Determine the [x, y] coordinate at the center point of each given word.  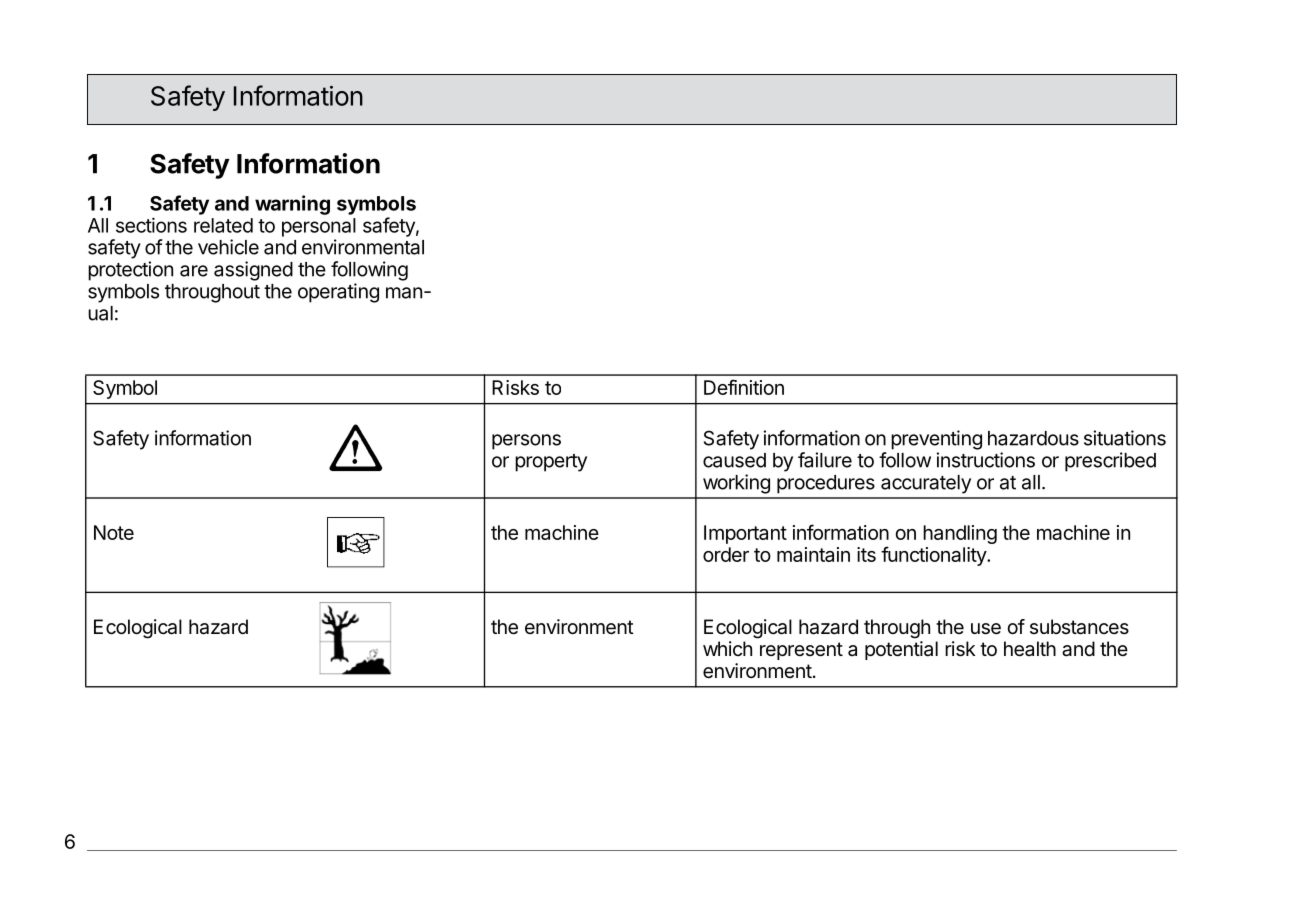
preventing [936, 440]
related [223, 225]
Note [114, 532]
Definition [744, 387]
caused [734, 460]
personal [319, 227]
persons [526, 442]
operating [338, 293]
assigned [253, 271]
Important [745, 534]
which [727, 648]
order [726, 554]
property [551, 463]
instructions [986, 460]
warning [292, 205]
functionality [934, 556]
